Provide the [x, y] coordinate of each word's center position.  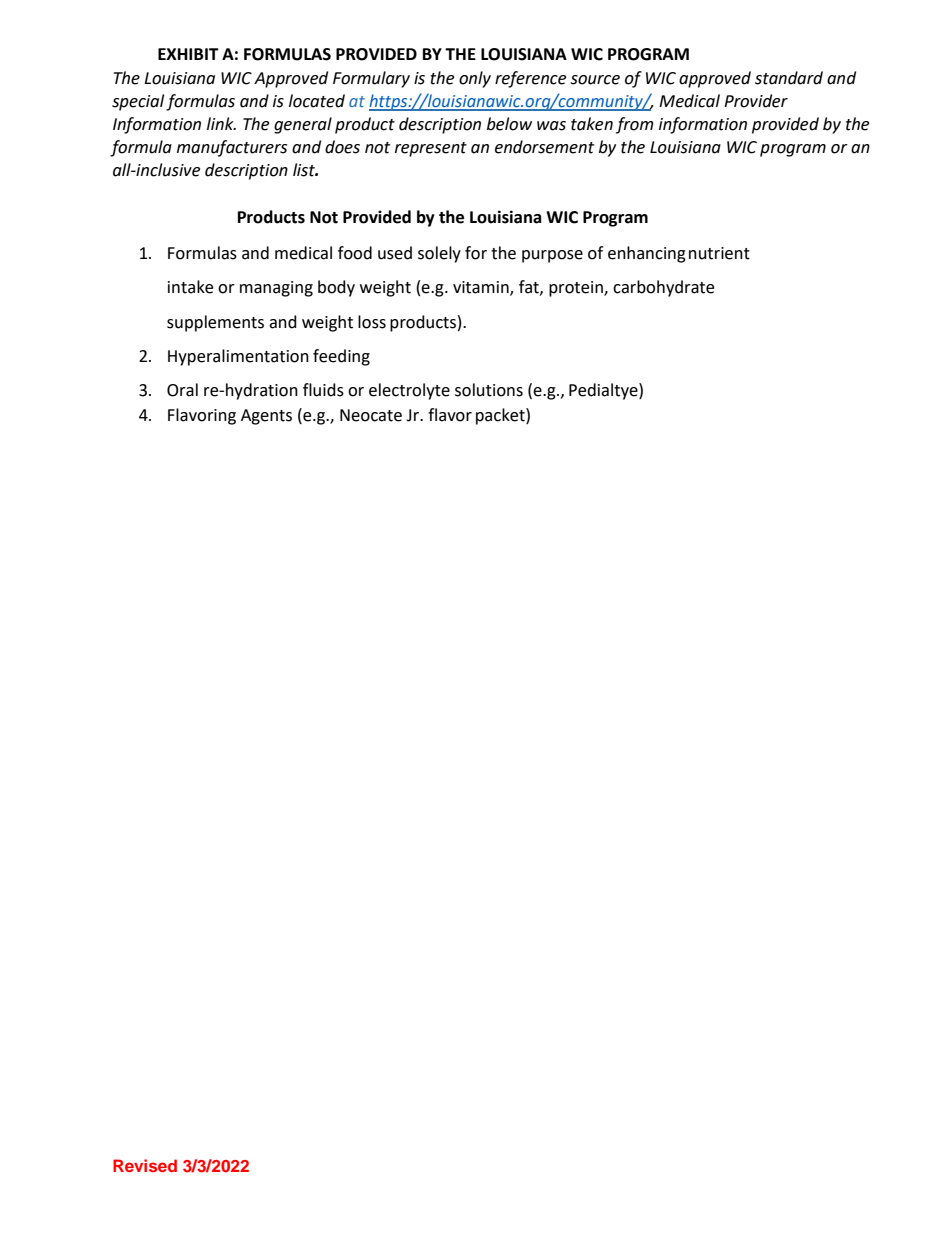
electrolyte [409, 391]
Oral [182, 390]
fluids [323, 390]
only [475, 79]
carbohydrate [663, 288]
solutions [489, 390]
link [221, 123]
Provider [756, 101]
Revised [145, 1165]
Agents [266, 417]
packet [501, 416]
